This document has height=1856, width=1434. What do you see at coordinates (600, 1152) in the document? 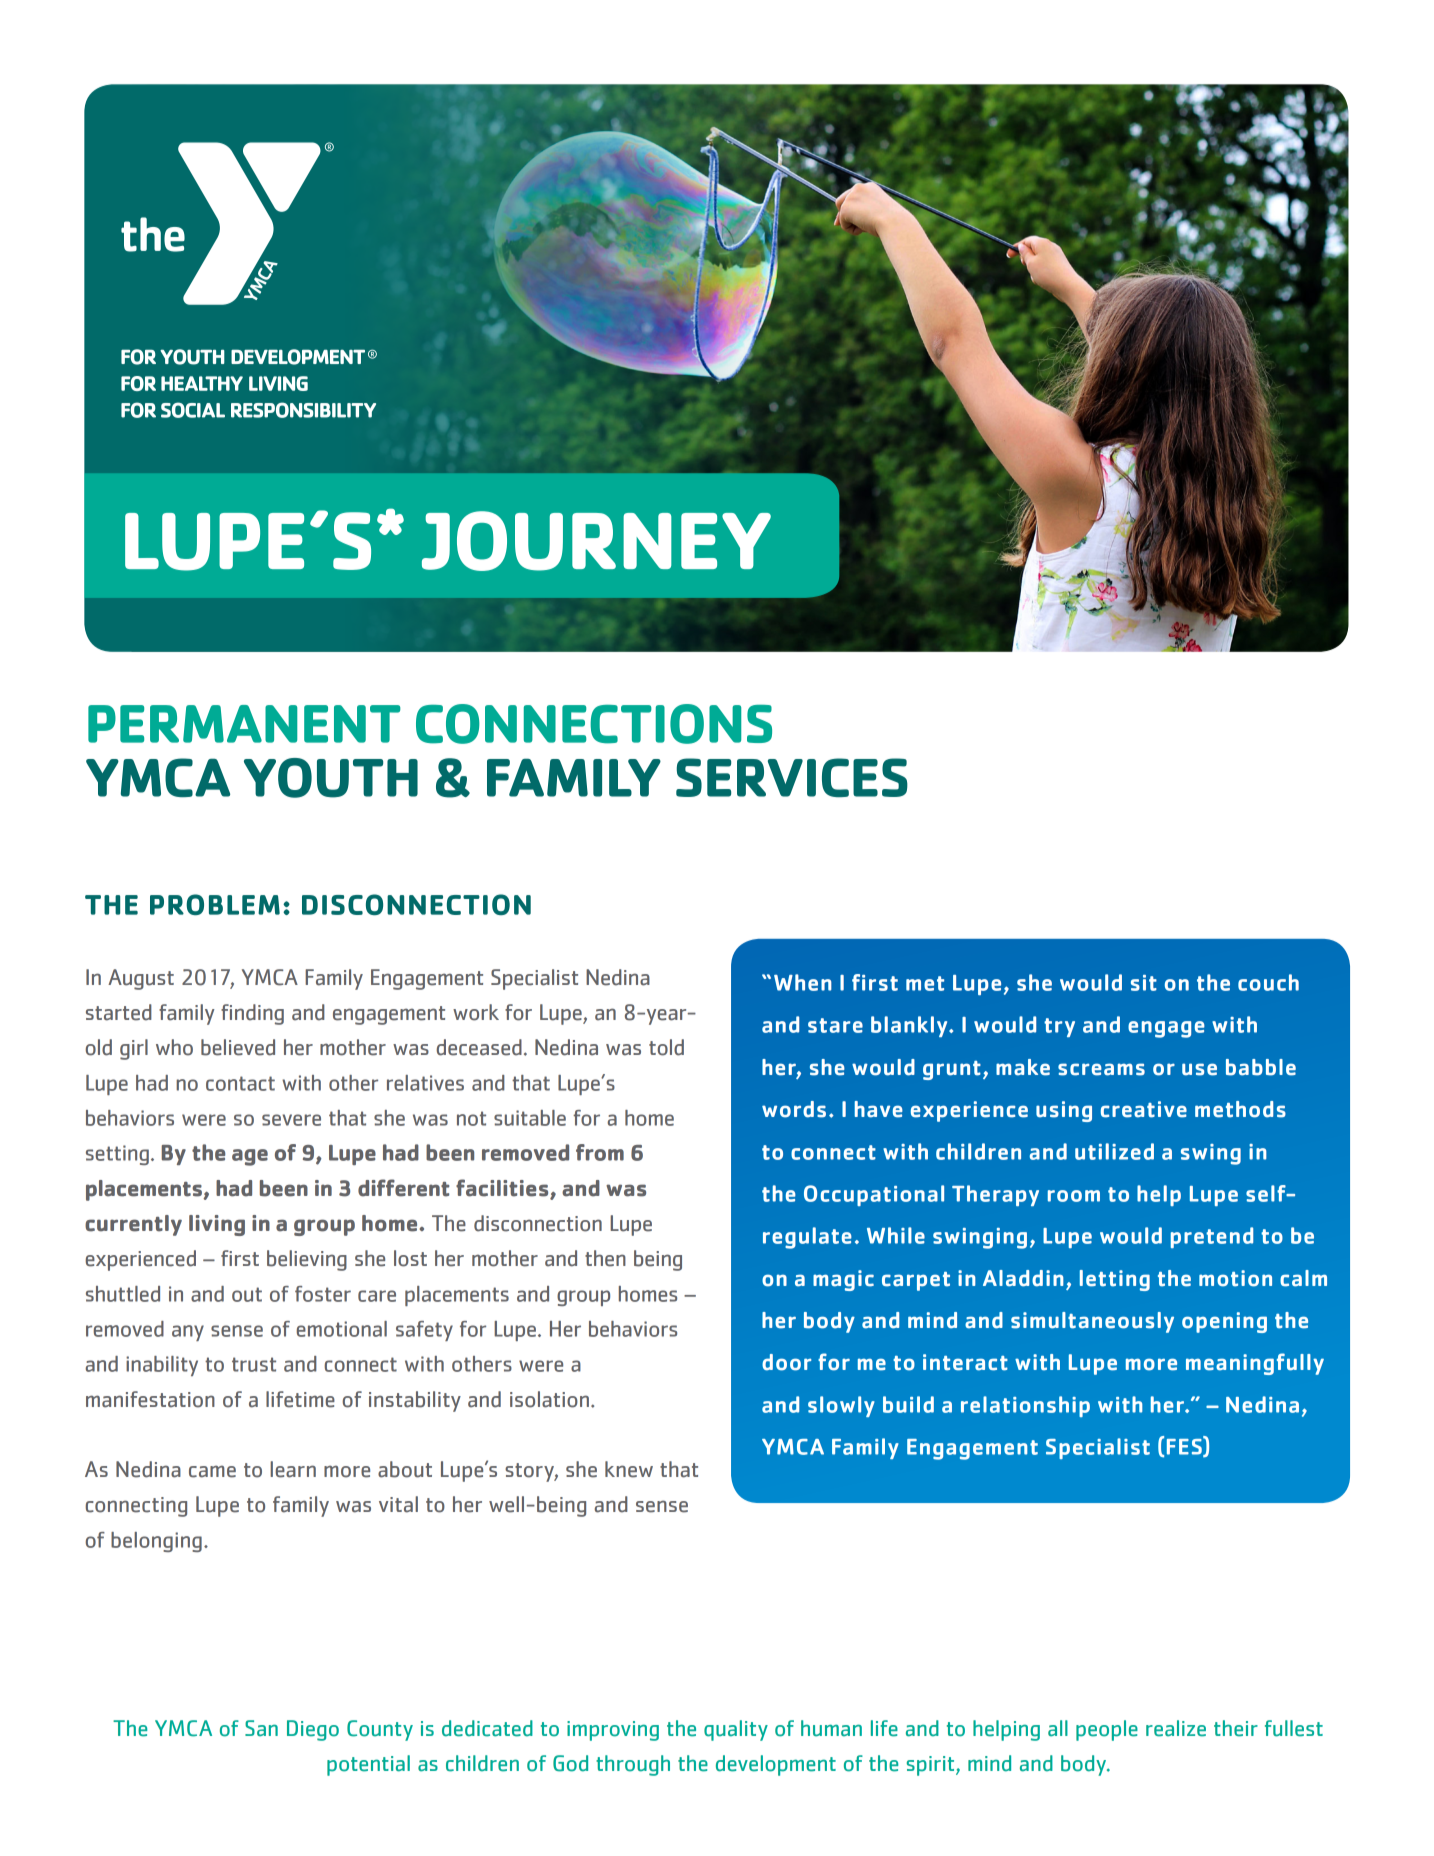
I see `from` at bounding box center [600, 1152].
